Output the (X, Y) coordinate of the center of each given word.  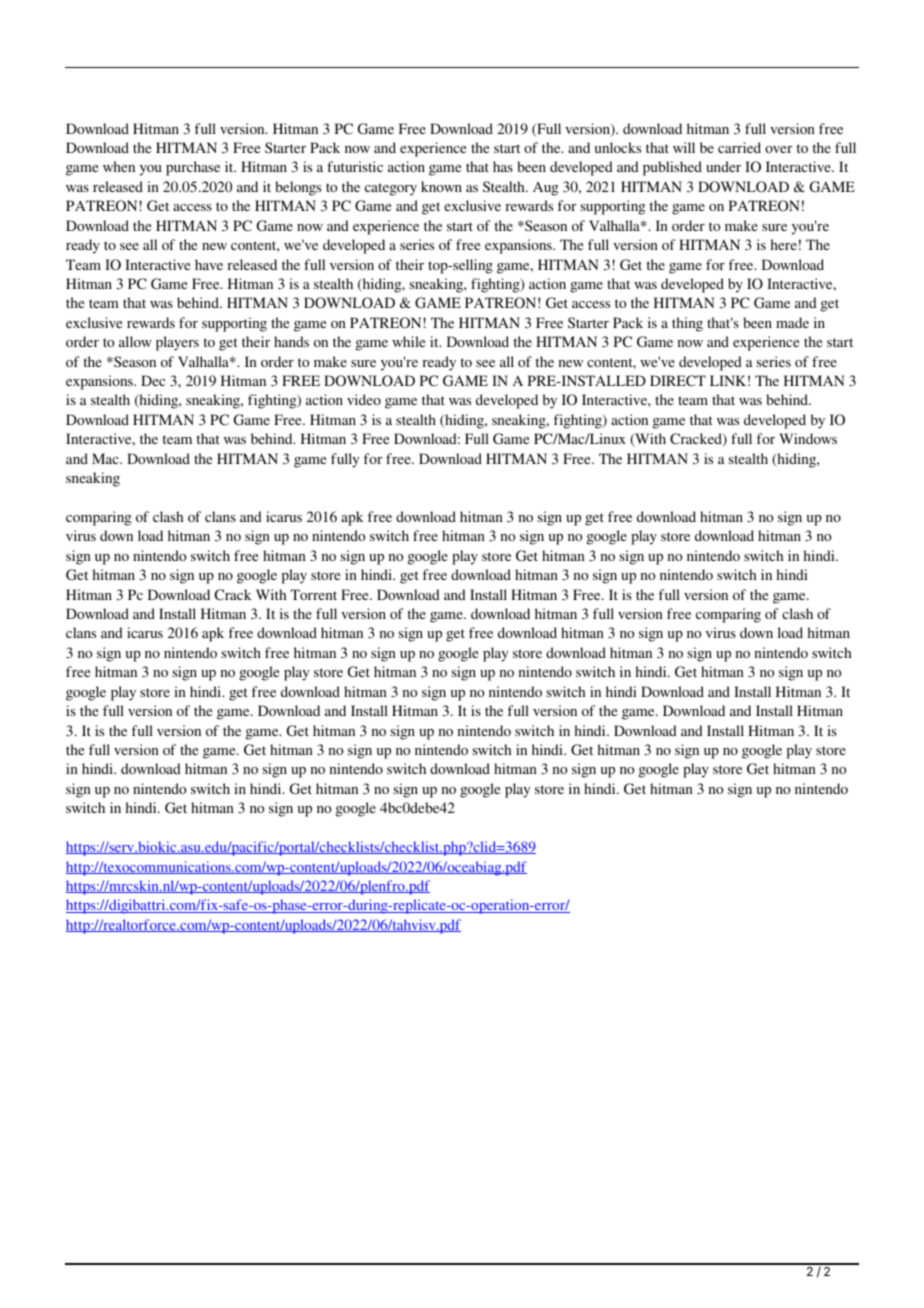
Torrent (313, 594)
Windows (808, 438)
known (441, 186)
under (723, 166)
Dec (153, 380)
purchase (193, 168)
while (408, 341)
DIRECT (678, 381)
